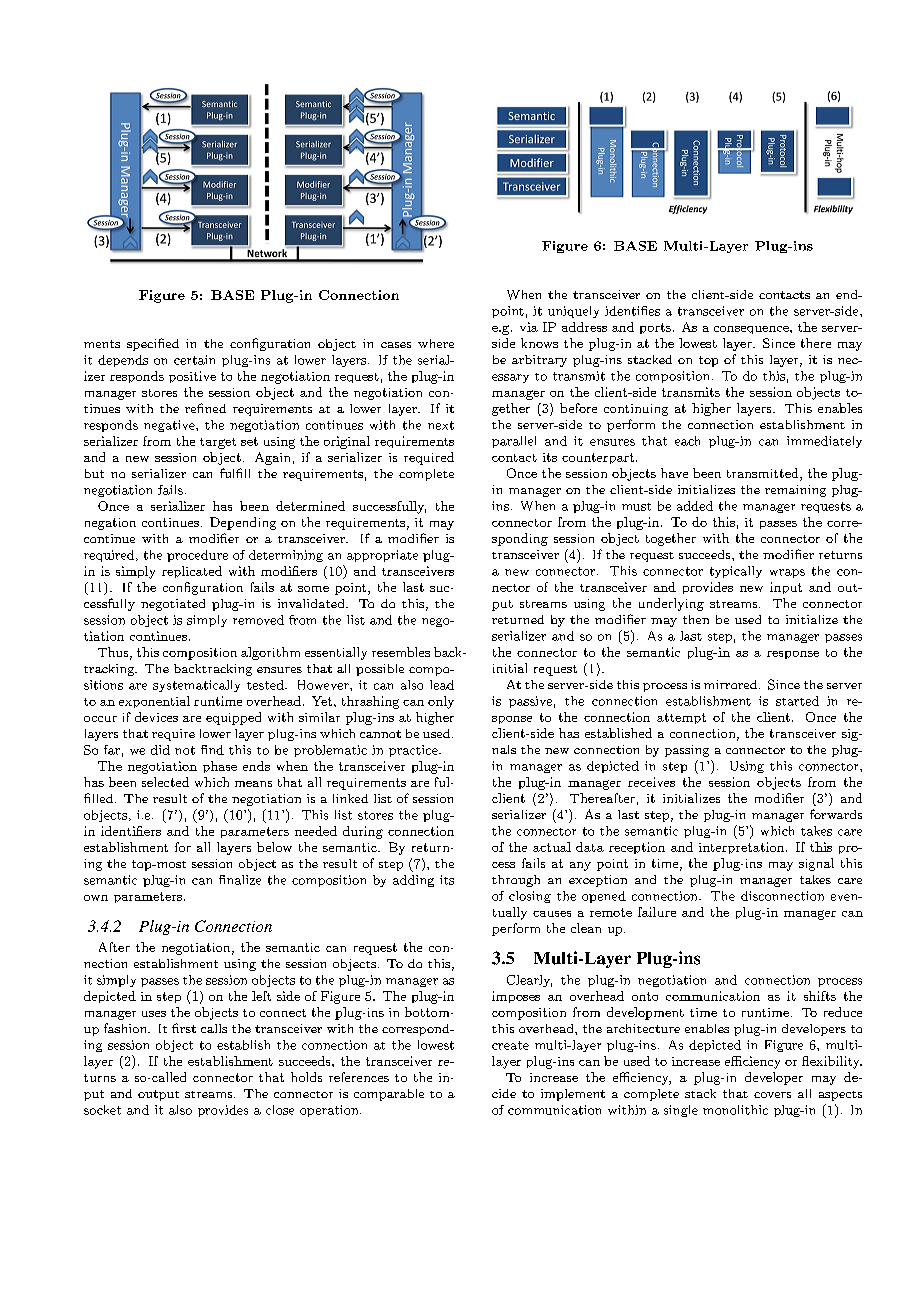 Image resolution: width=924 pixels, height=1308 pixels. Describe the element at coordinates (772, 1095) in the page. I see `covers` at that location.
